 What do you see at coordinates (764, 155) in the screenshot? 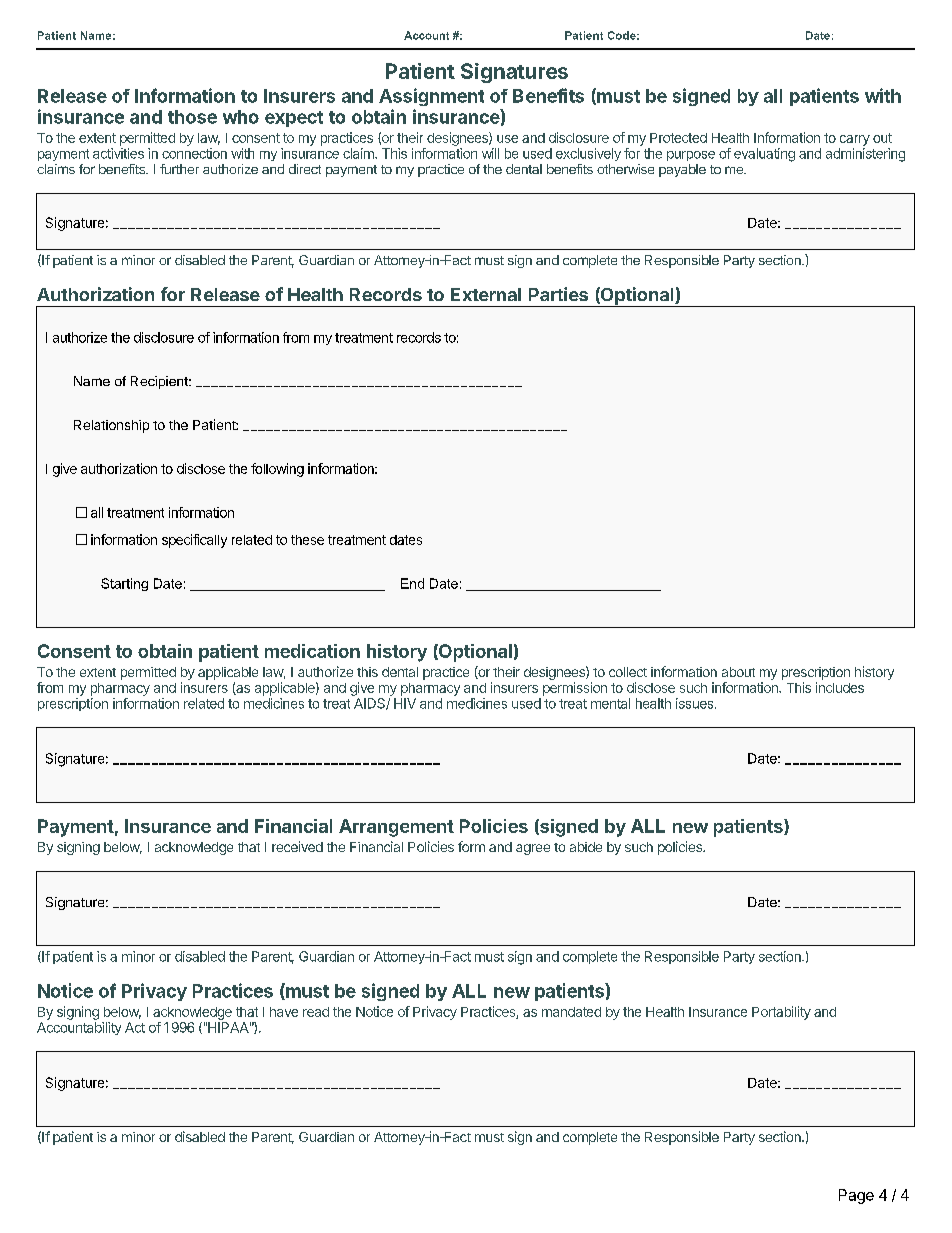
I see `evaluating` at bounding box center [764, 155].
